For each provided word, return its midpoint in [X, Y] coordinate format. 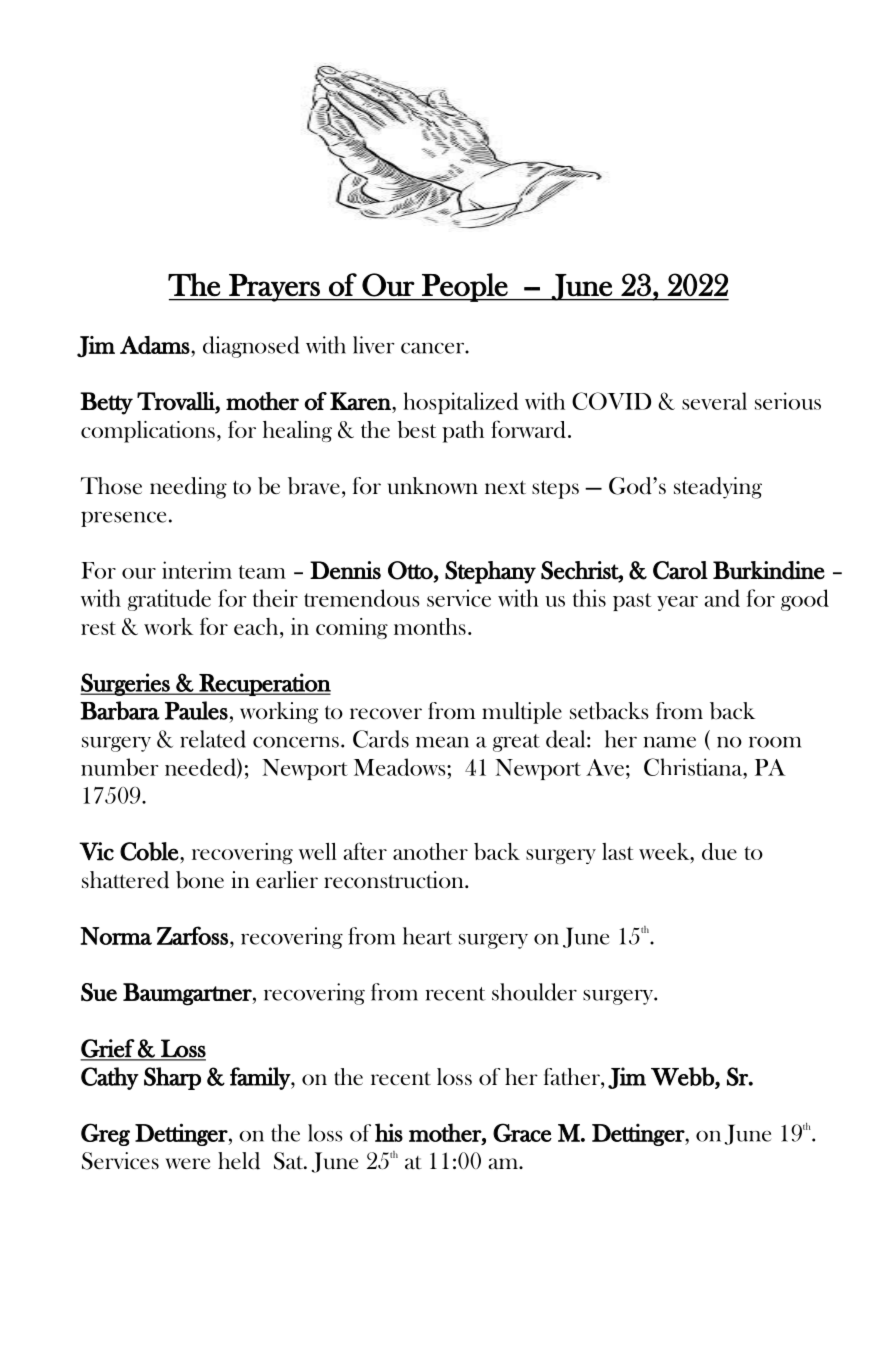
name [670, 742]
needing [188, 488]
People [465, 287]
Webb [683, 1077]
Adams [155, 345]
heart [427, 936]
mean [442, 742]
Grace [522, 1132]
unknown [432, 486]
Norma [116, 936]
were [188, 1164]
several [714, 401]
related [213, 739]
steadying [718, 488]
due [719, 851]
